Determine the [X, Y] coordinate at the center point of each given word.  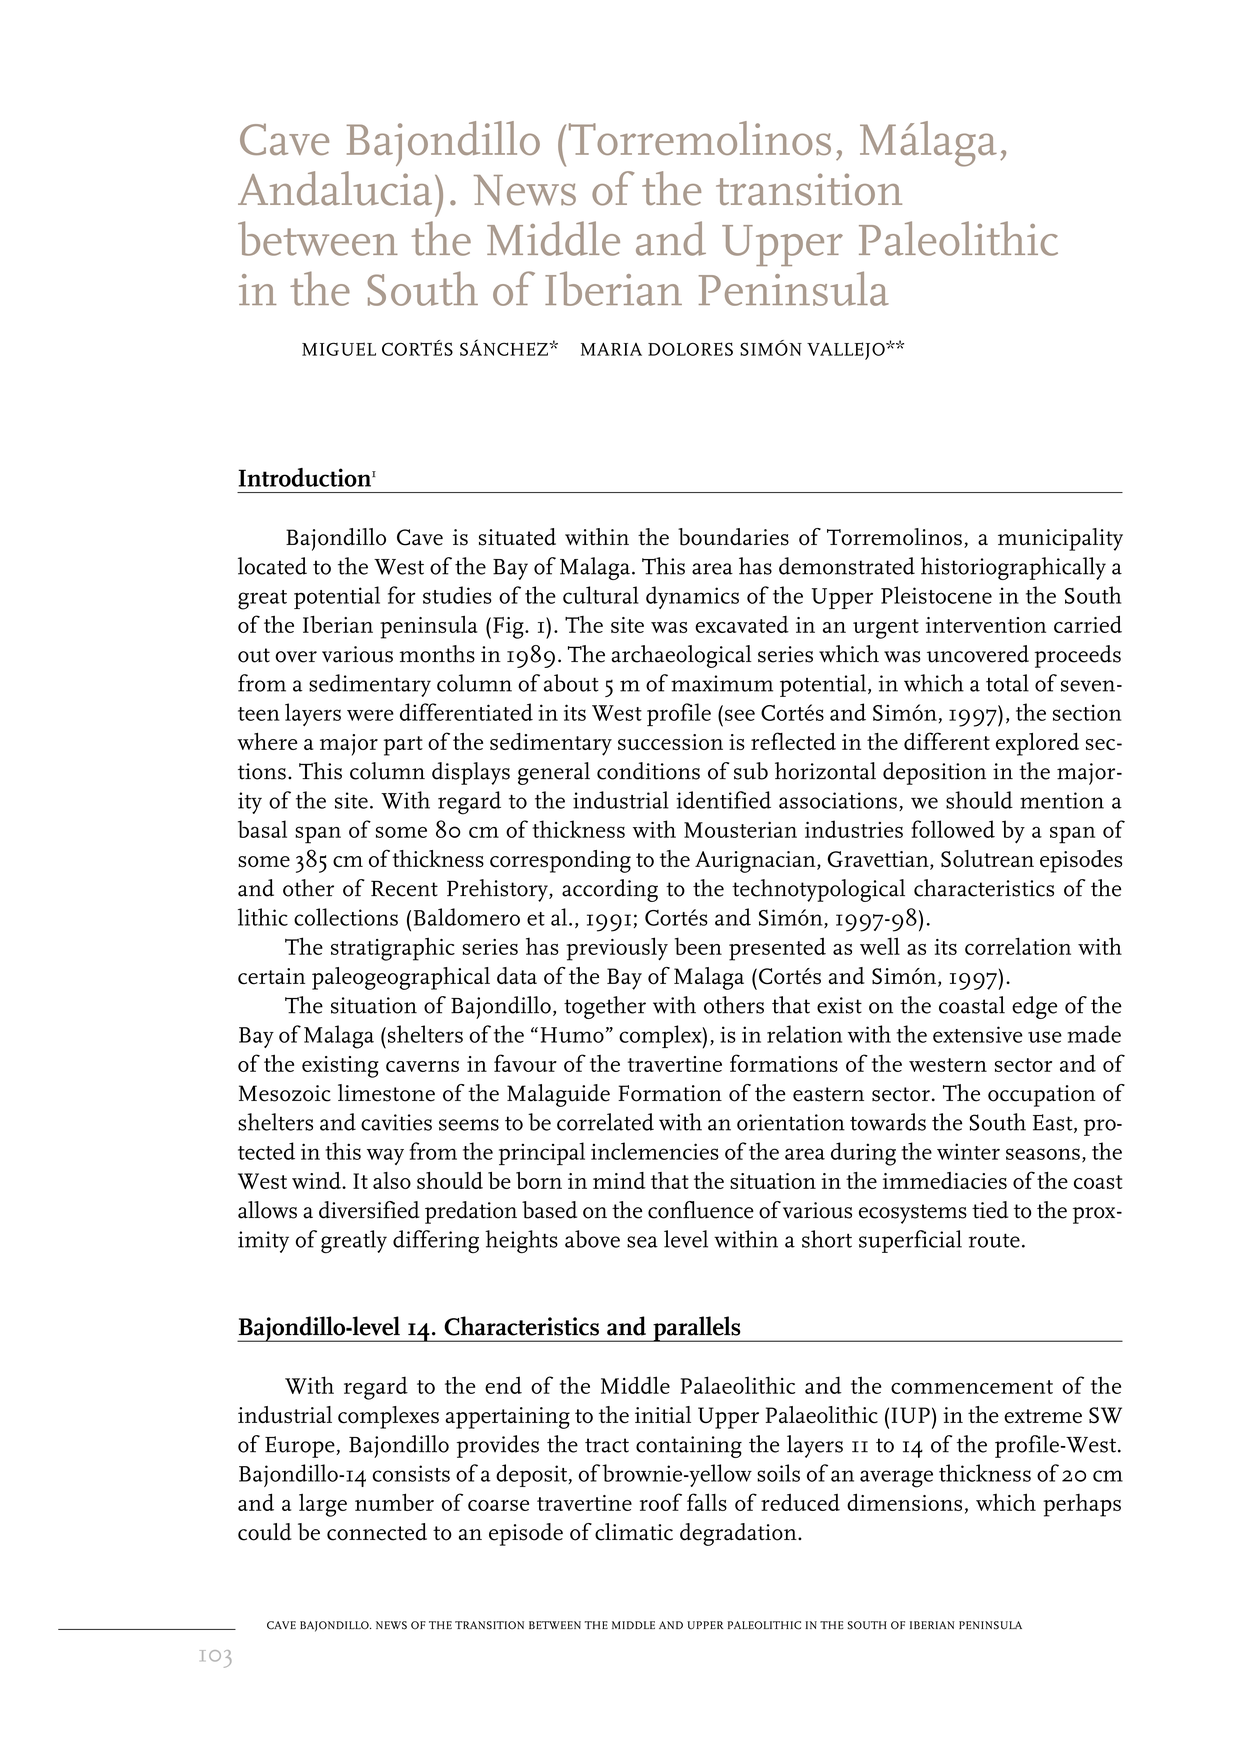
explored [1037, 744]
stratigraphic [393, 949]
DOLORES [690, 349]
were [370, 715]
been [698, 946]
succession [670, 742]
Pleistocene [936, 595]
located [272, 566]
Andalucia [335, 188]
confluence [701, 1210]
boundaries [733, 537]
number [394, 1502]
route [994, 1240]
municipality [1060, 539]
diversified [369, 1210]
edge [1034, 1007]
